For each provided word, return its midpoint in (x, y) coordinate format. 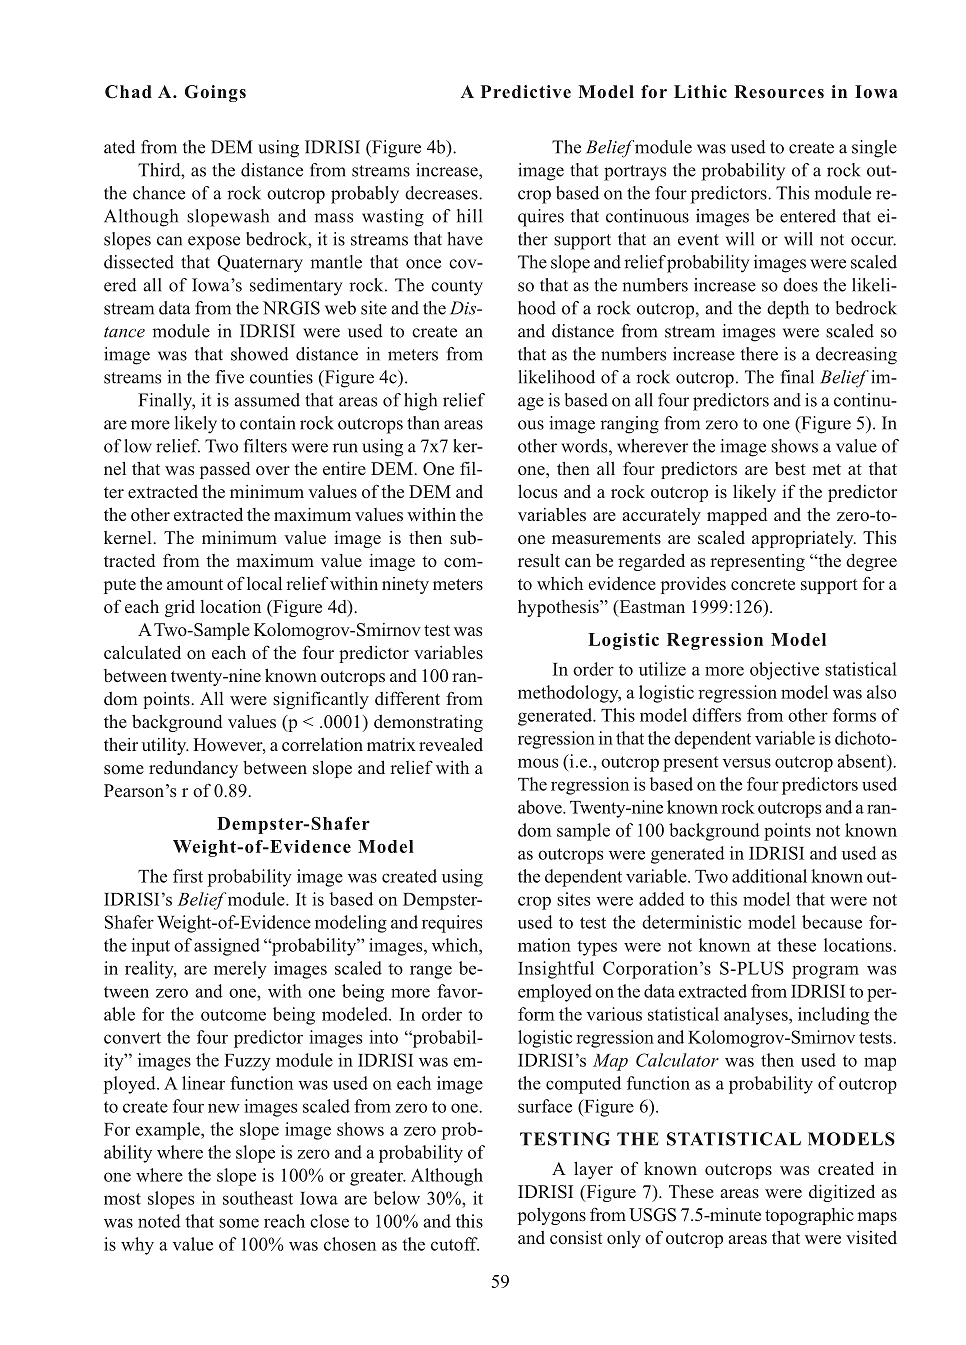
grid (180, 608)
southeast (258, 1198)
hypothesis (559, 608)
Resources (779, 92)
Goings (215, 93)
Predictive (526, 92)
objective (784, 671)
